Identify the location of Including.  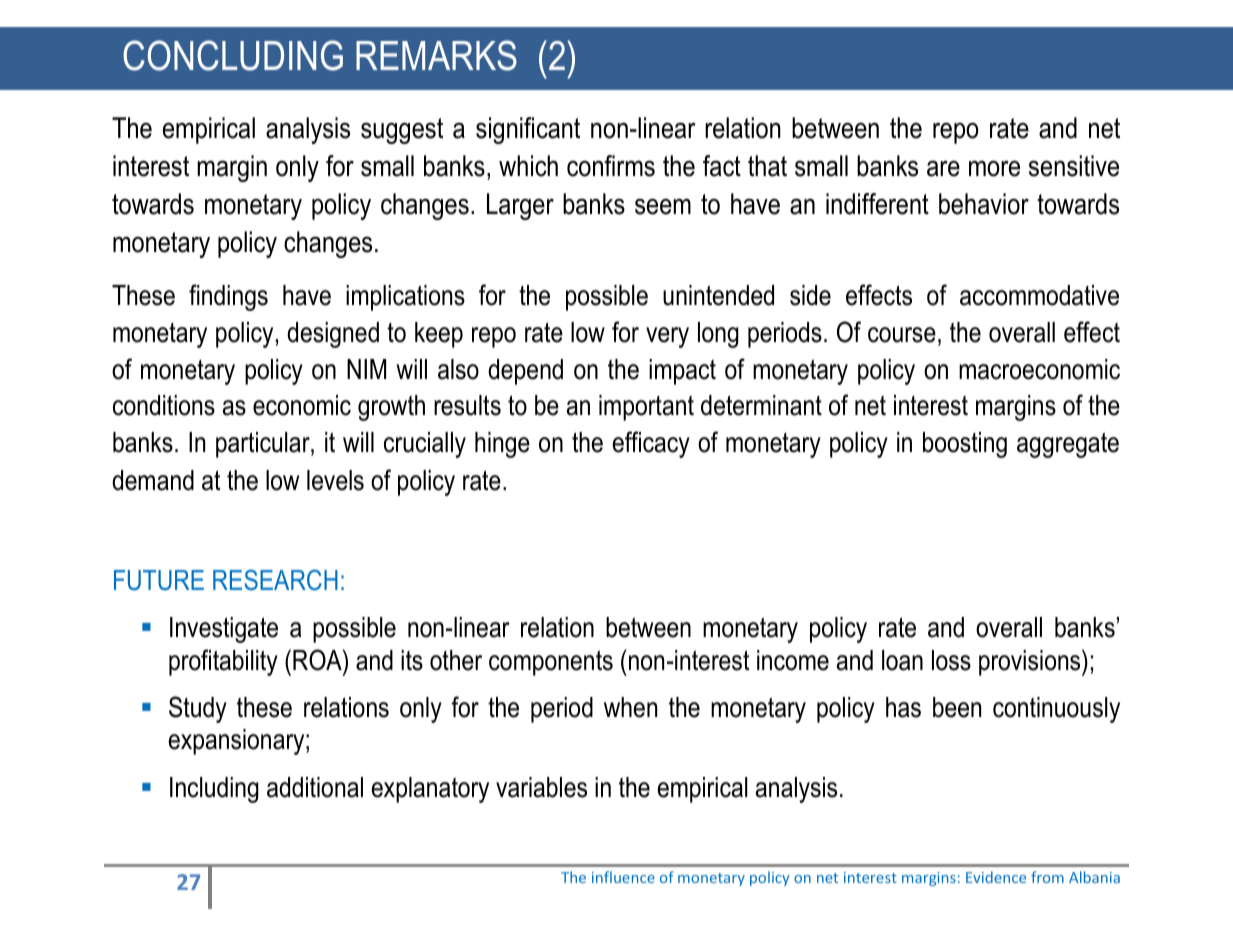
(214, 790).
